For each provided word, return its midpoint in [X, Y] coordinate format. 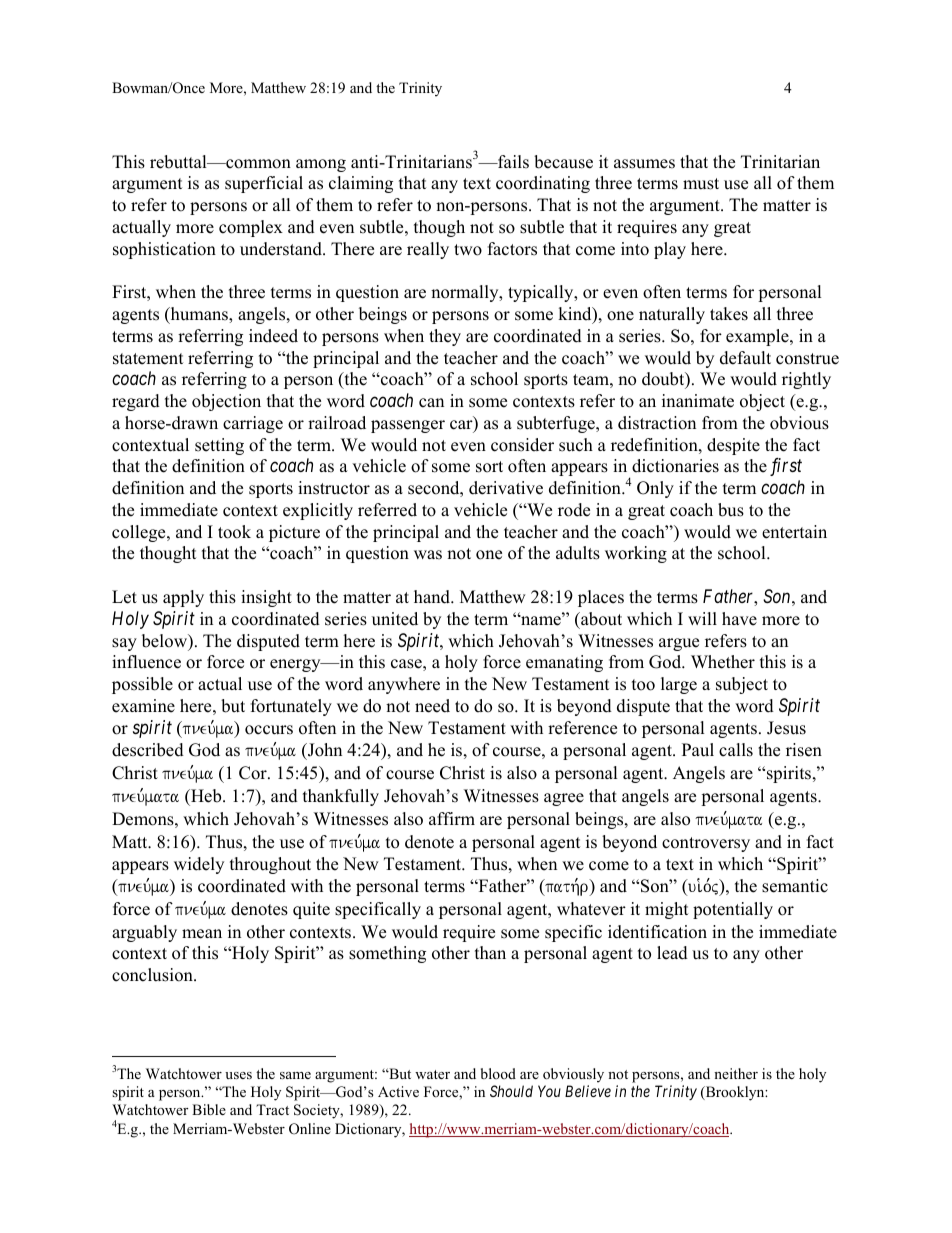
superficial [264, 184]
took [234, 532]
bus [731, 510]
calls [736, 750]
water [432, 1074]
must [701, 184]
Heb [206, 796]
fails [512, 162]
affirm [452, 818]
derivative [506, 488]
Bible [209, 1109]
